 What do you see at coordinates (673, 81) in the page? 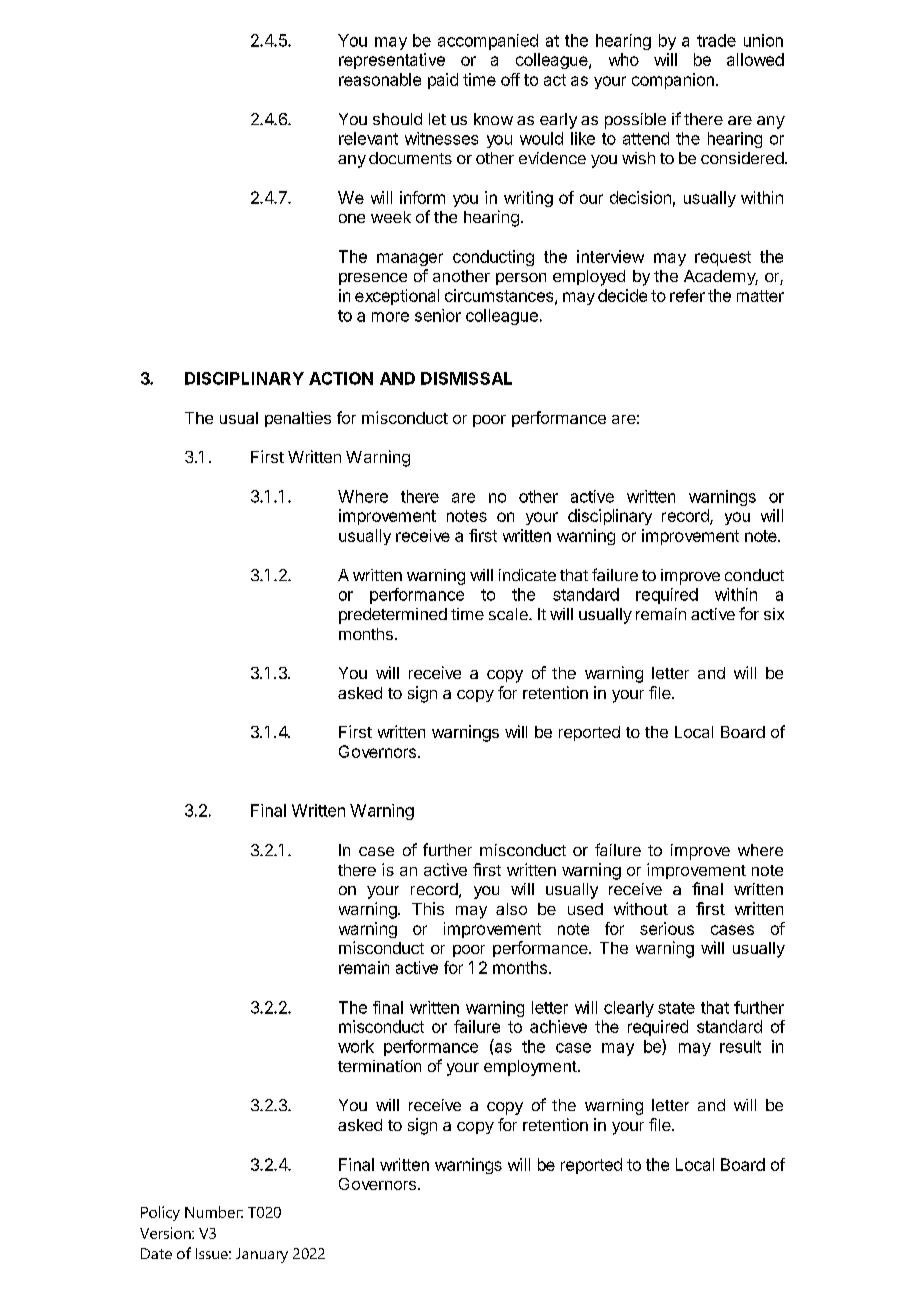
I see `companion` at bounding box center [673, 81].
